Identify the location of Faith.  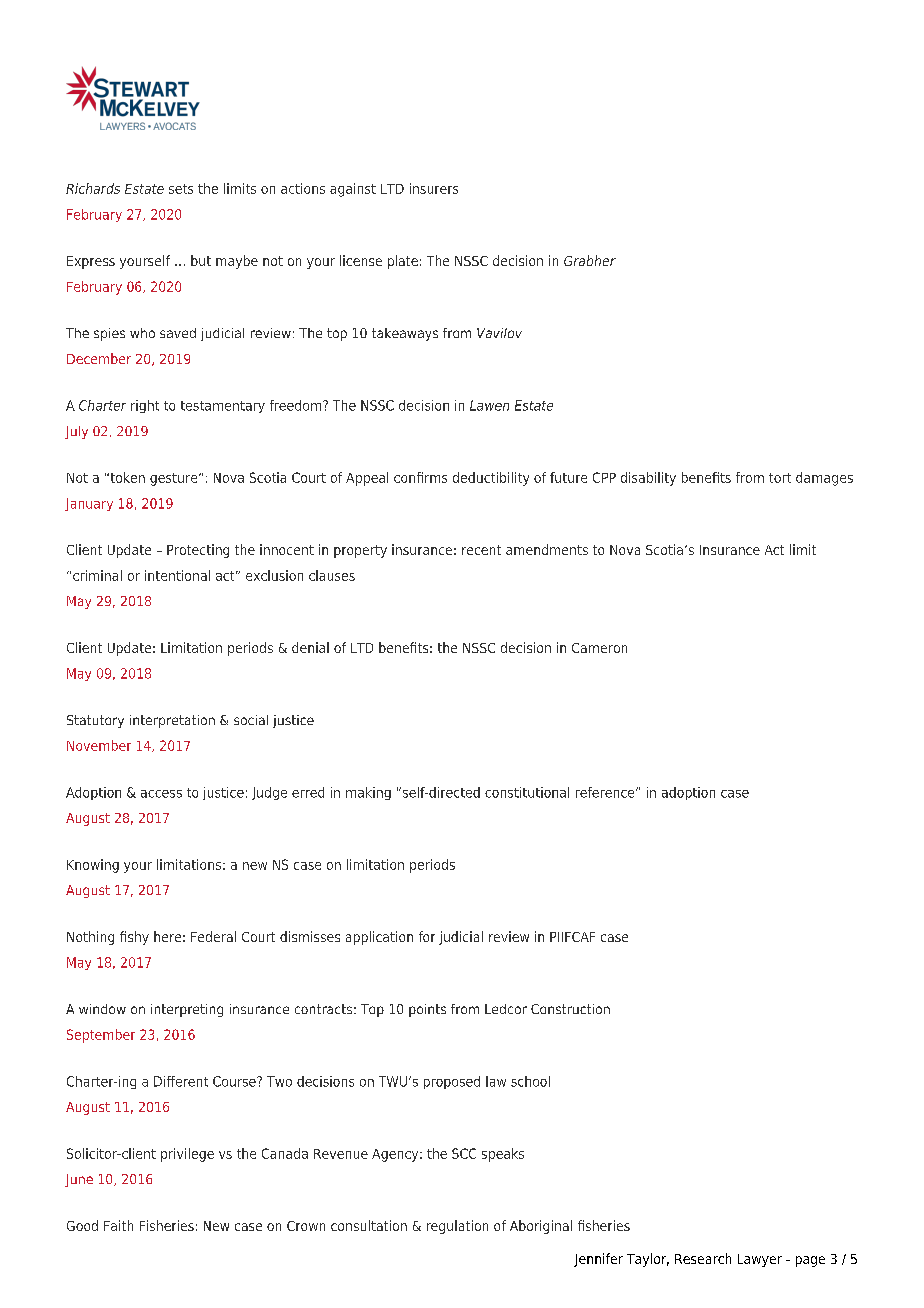
(118, 1225).
